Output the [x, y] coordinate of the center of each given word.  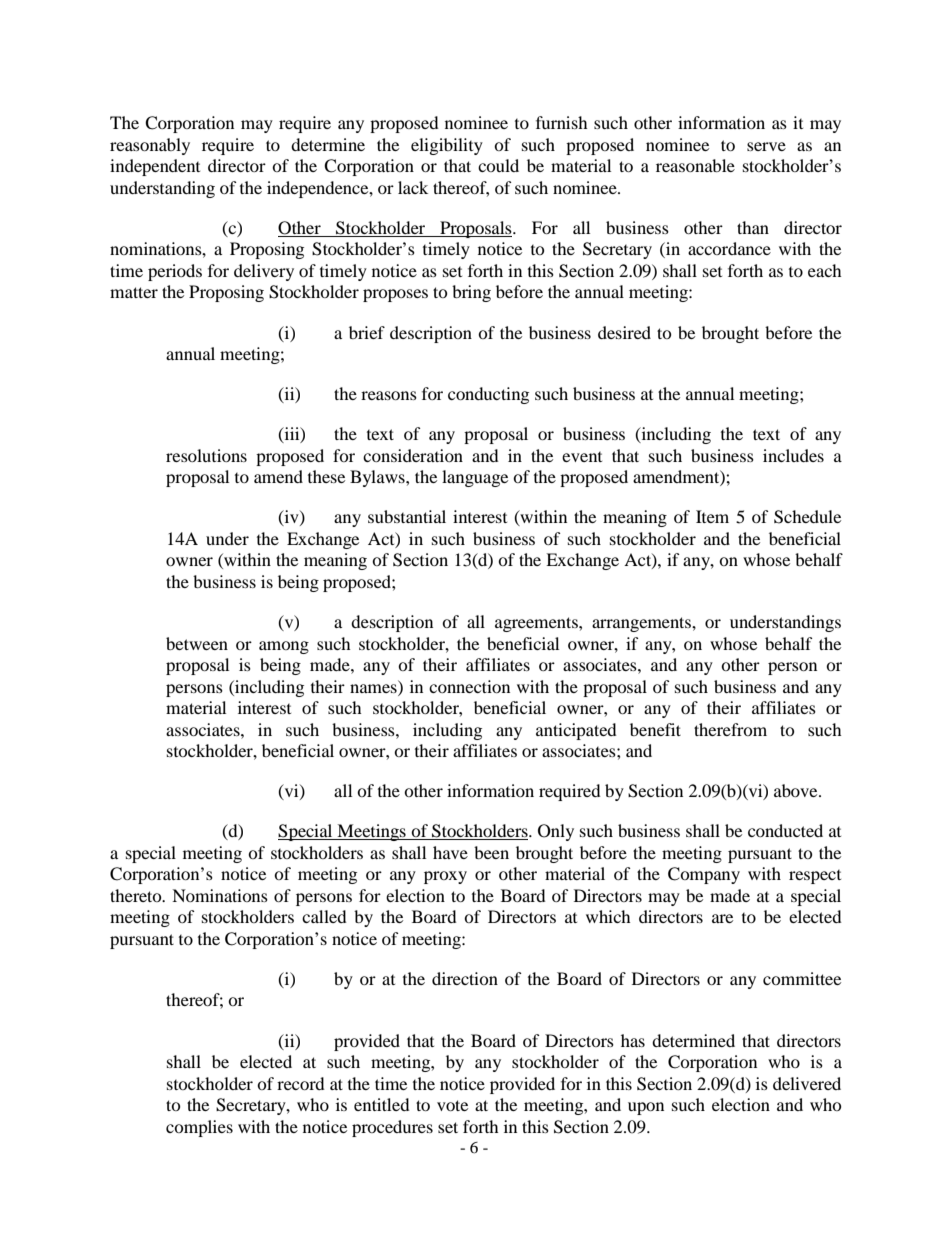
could [498, 165]
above [797, 790]
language [475, 478]
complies [199, 1128]
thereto [137, 895]
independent [155, 167]
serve [766, 146]
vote [452, 1105]
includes [793, 455]
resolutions [206, 455]
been [491, 852]
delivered [807, 1083]
